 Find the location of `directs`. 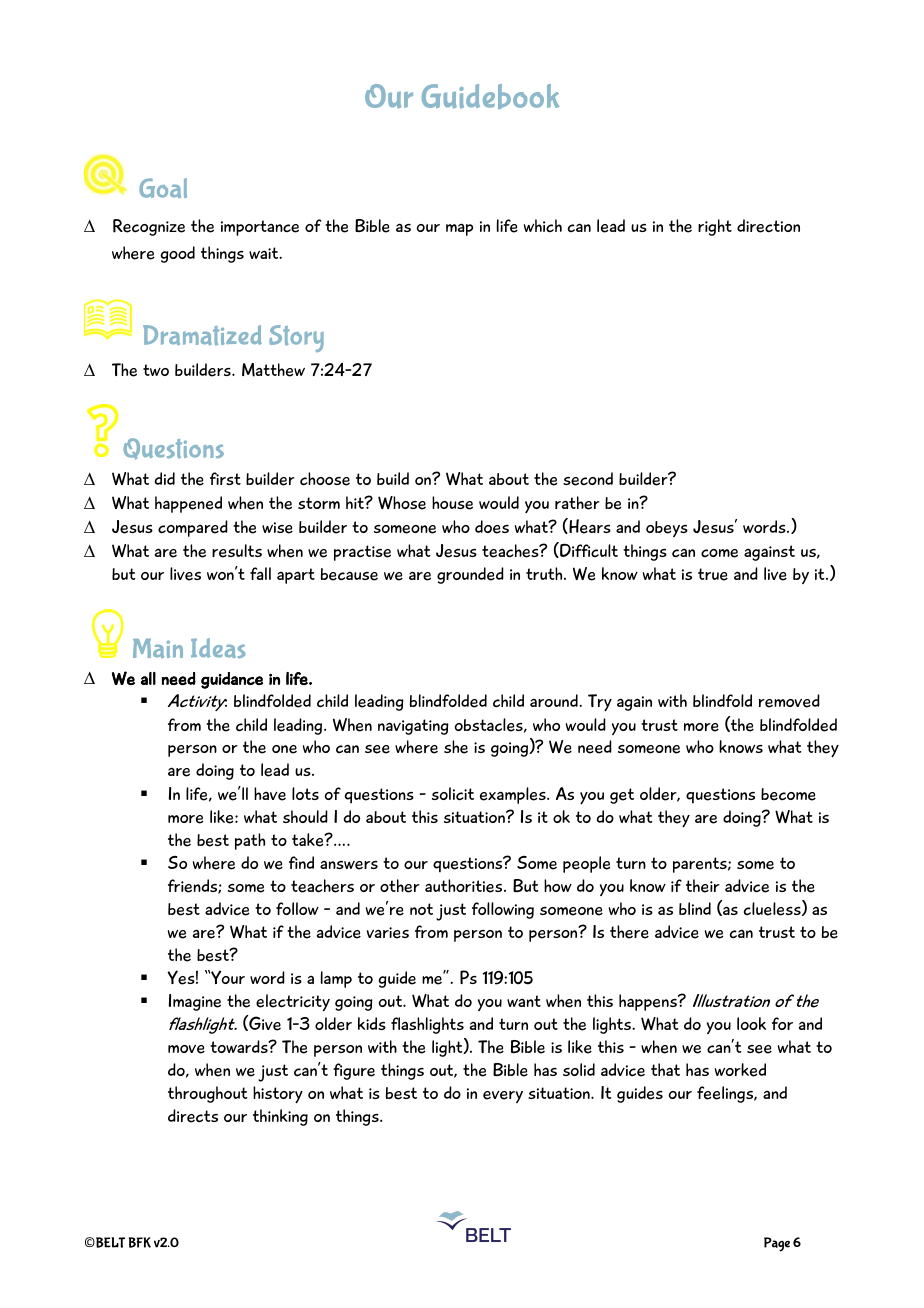

directs is located at coordinates (193, 1116).
